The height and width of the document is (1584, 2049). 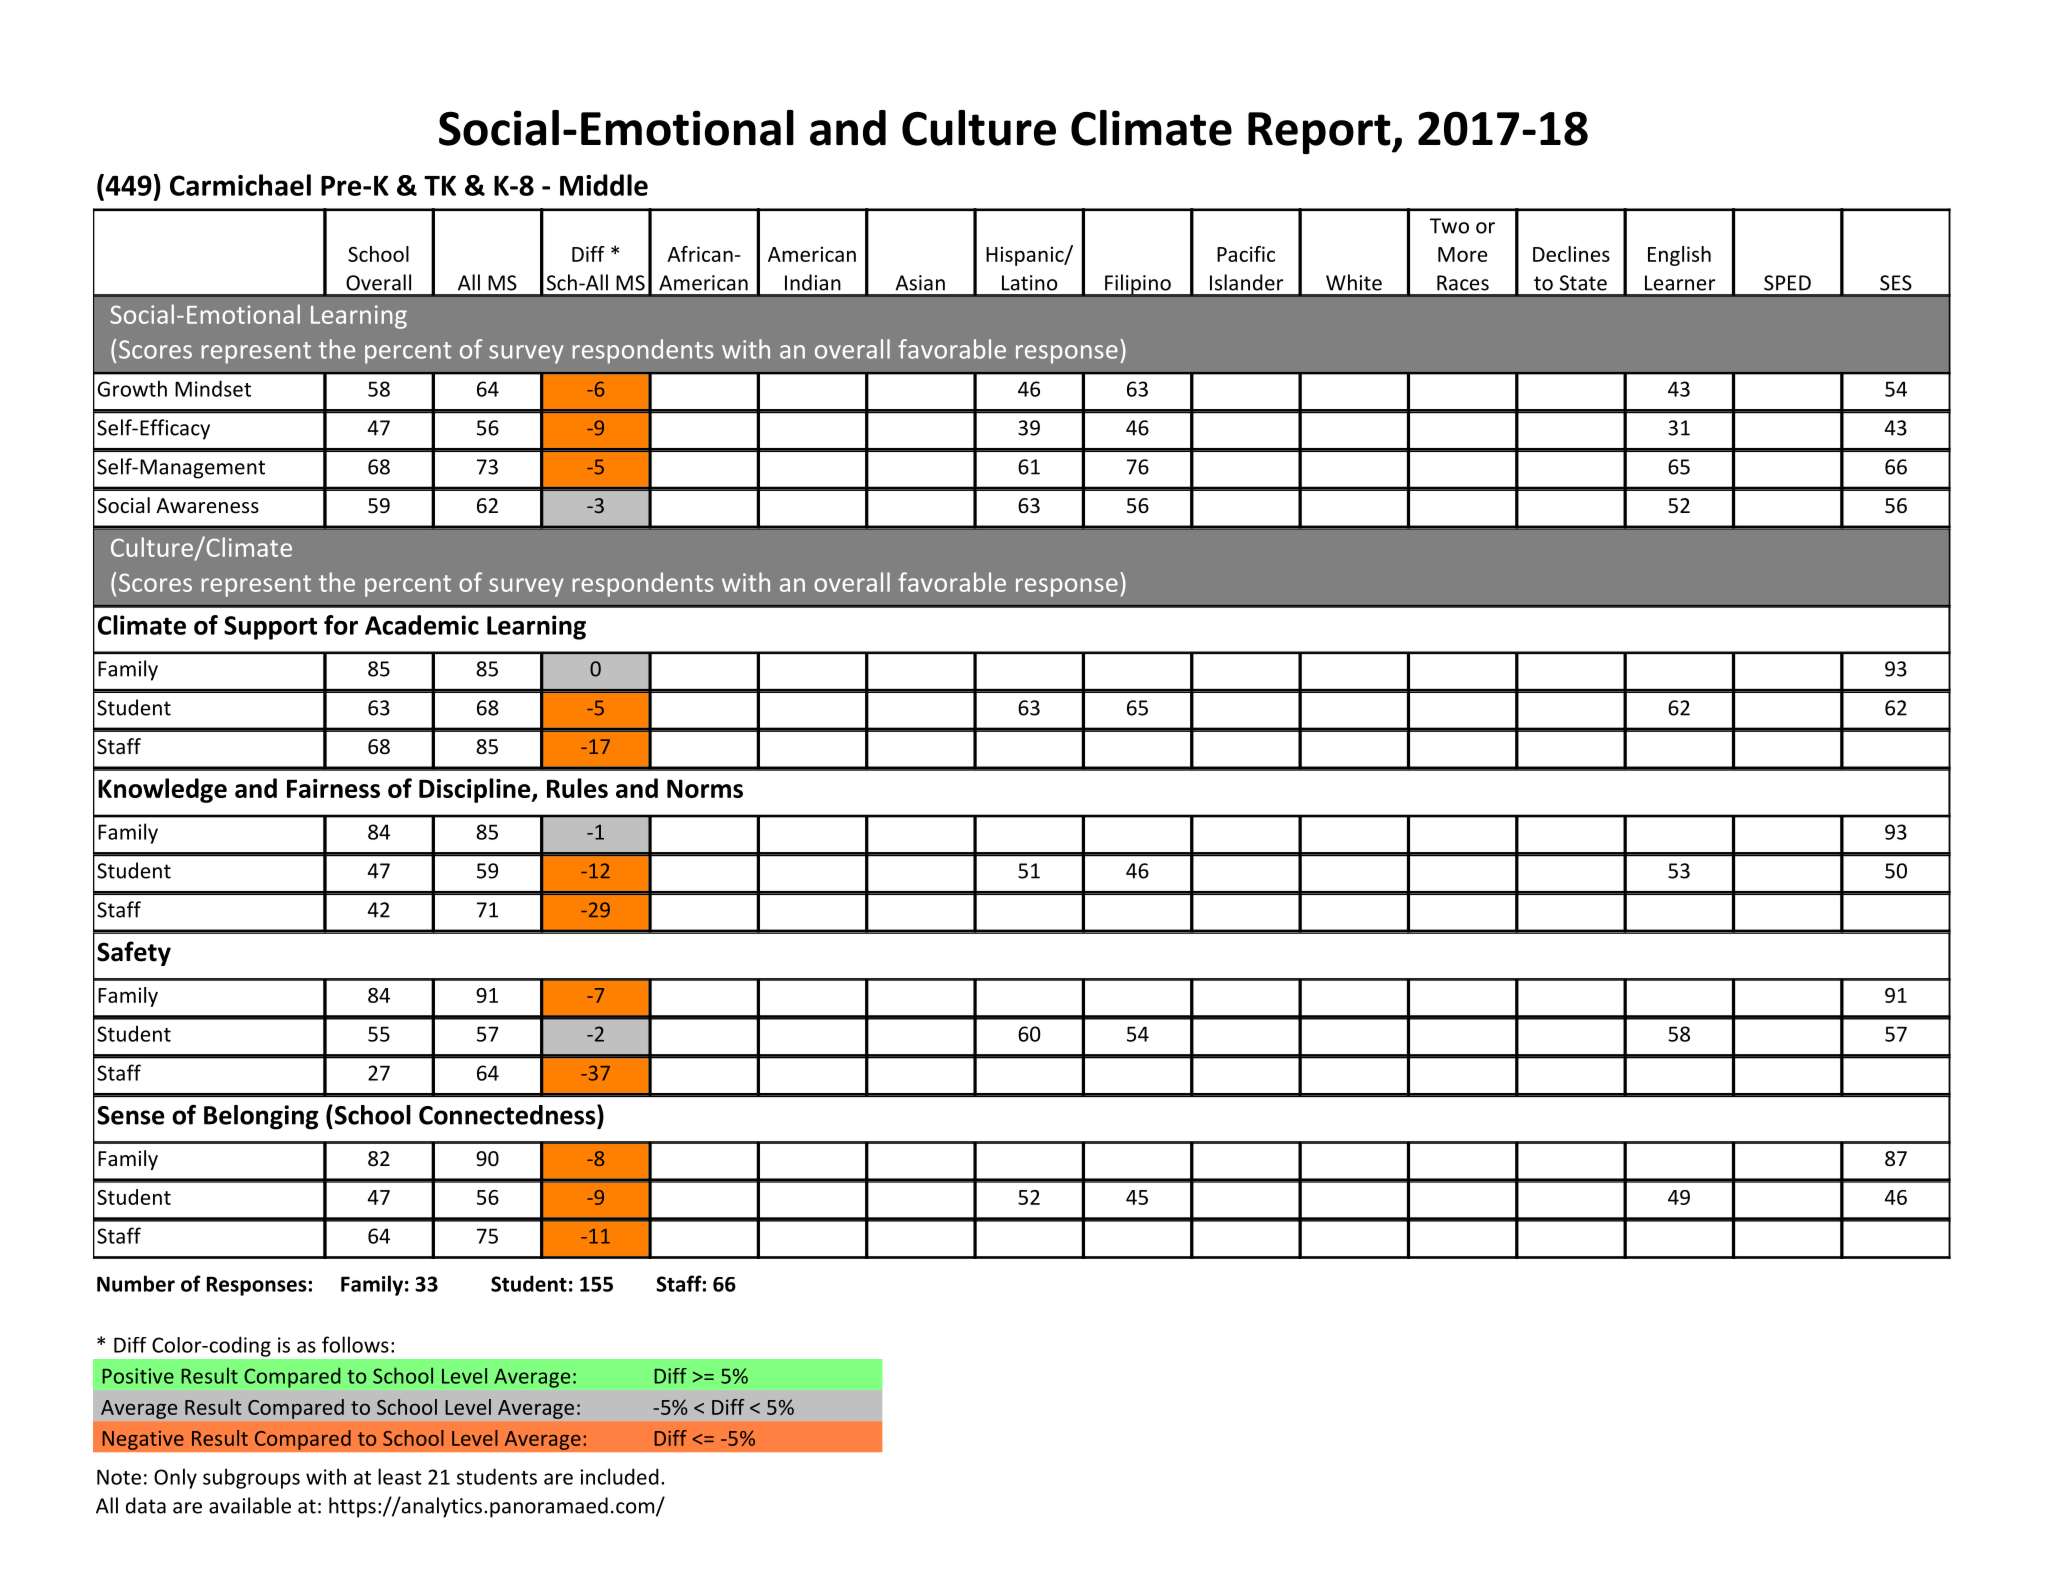 I want to click on Latino, so click(x=1030, y=283).
